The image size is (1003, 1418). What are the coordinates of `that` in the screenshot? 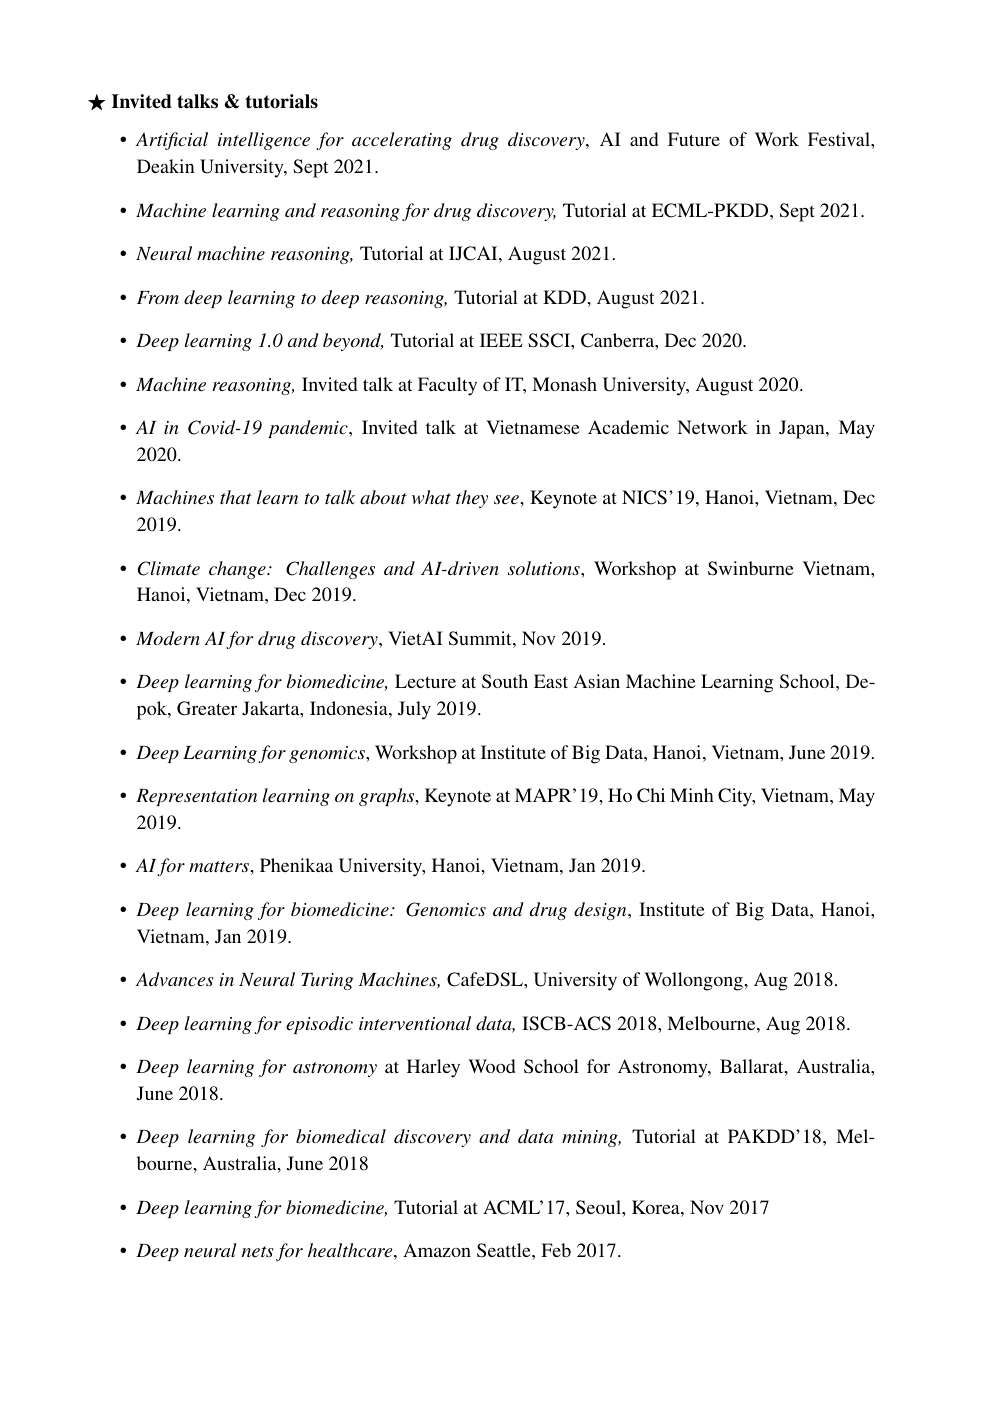 It's located at (236, 497).
